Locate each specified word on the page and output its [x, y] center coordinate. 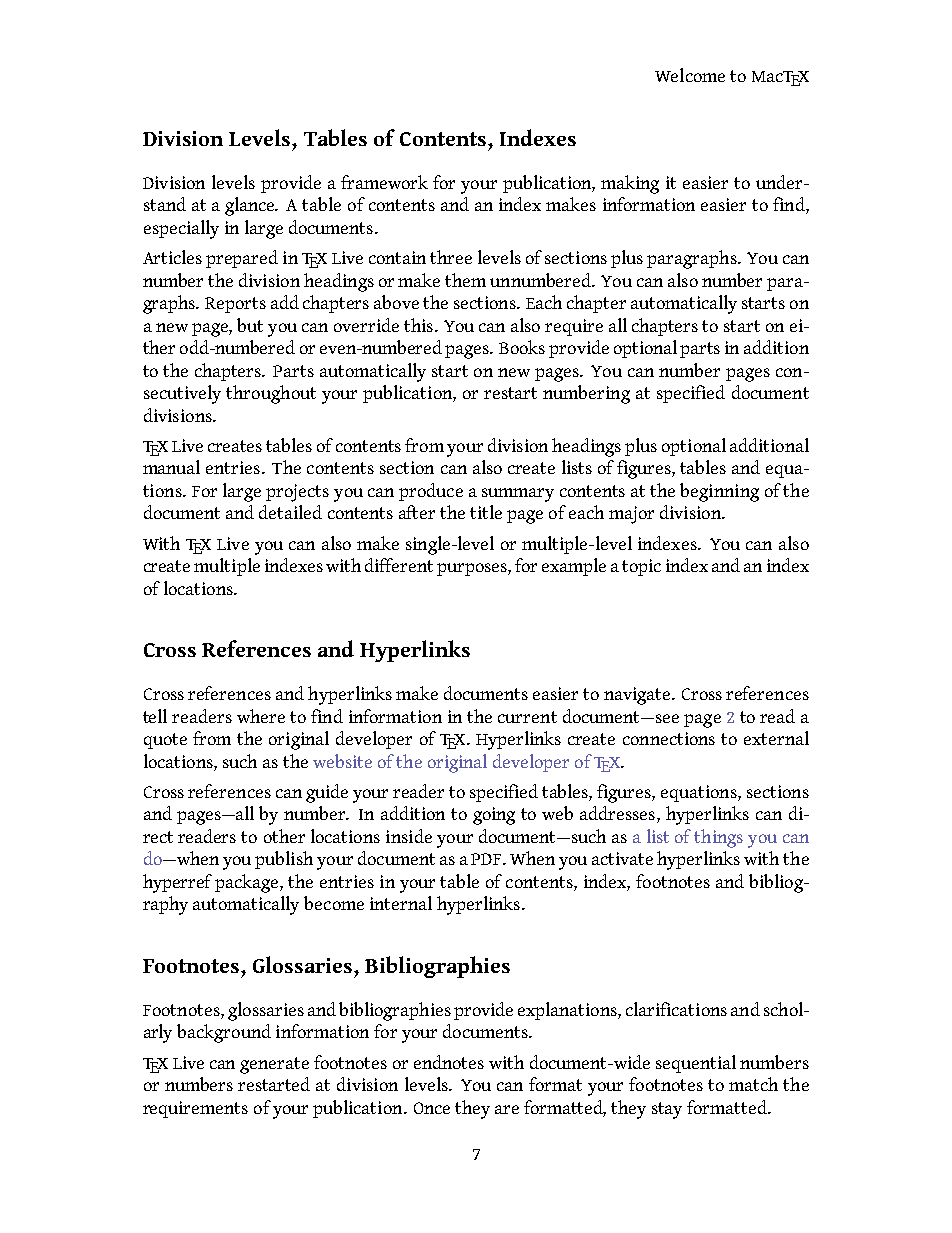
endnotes [449, 1062]
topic [641, 567]
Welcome [690, 75]
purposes [473, 569]
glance [251, 206]
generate [274, 1065]
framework [384, 182]
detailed [290, 512]
